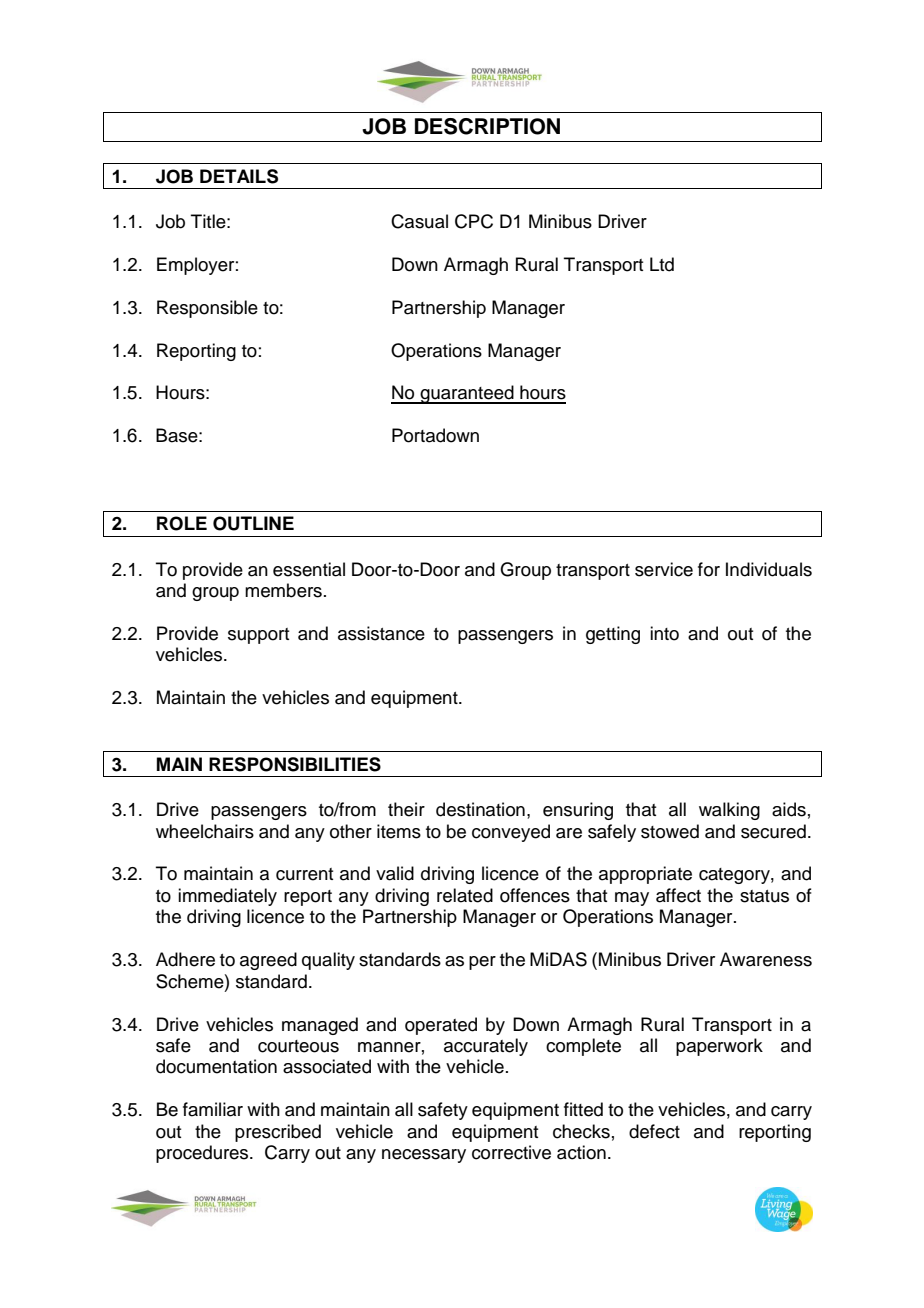 This screenshot has width=924, height=1308. Describe the element at coordinates (207, 309) in the screenshot. I see `Responsible` at that location.
